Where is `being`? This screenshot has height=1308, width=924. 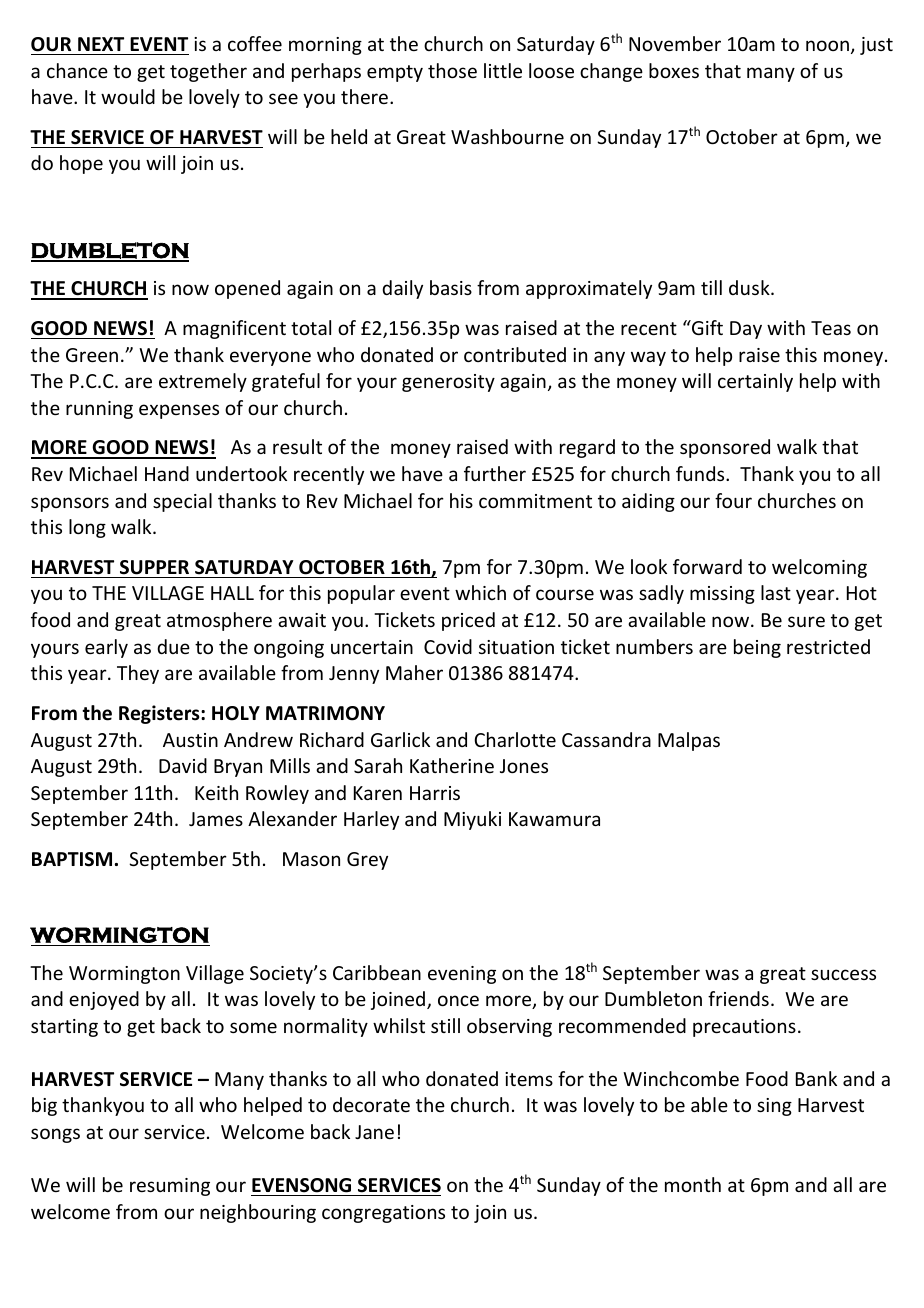
being is located at coordinates (757, 648).
